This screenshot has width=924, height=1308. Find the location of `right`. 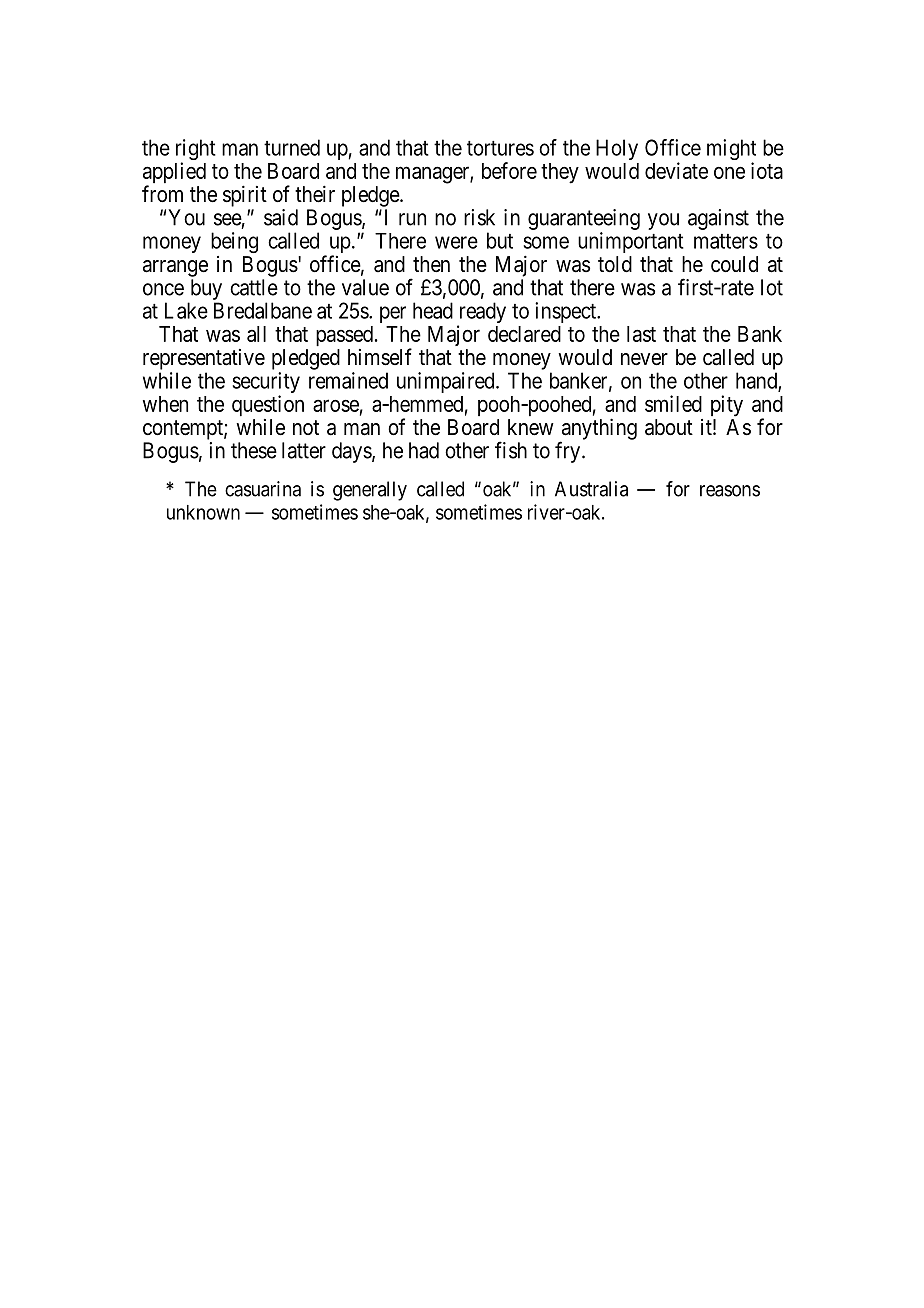

right is located at coordinates (196, 151).
